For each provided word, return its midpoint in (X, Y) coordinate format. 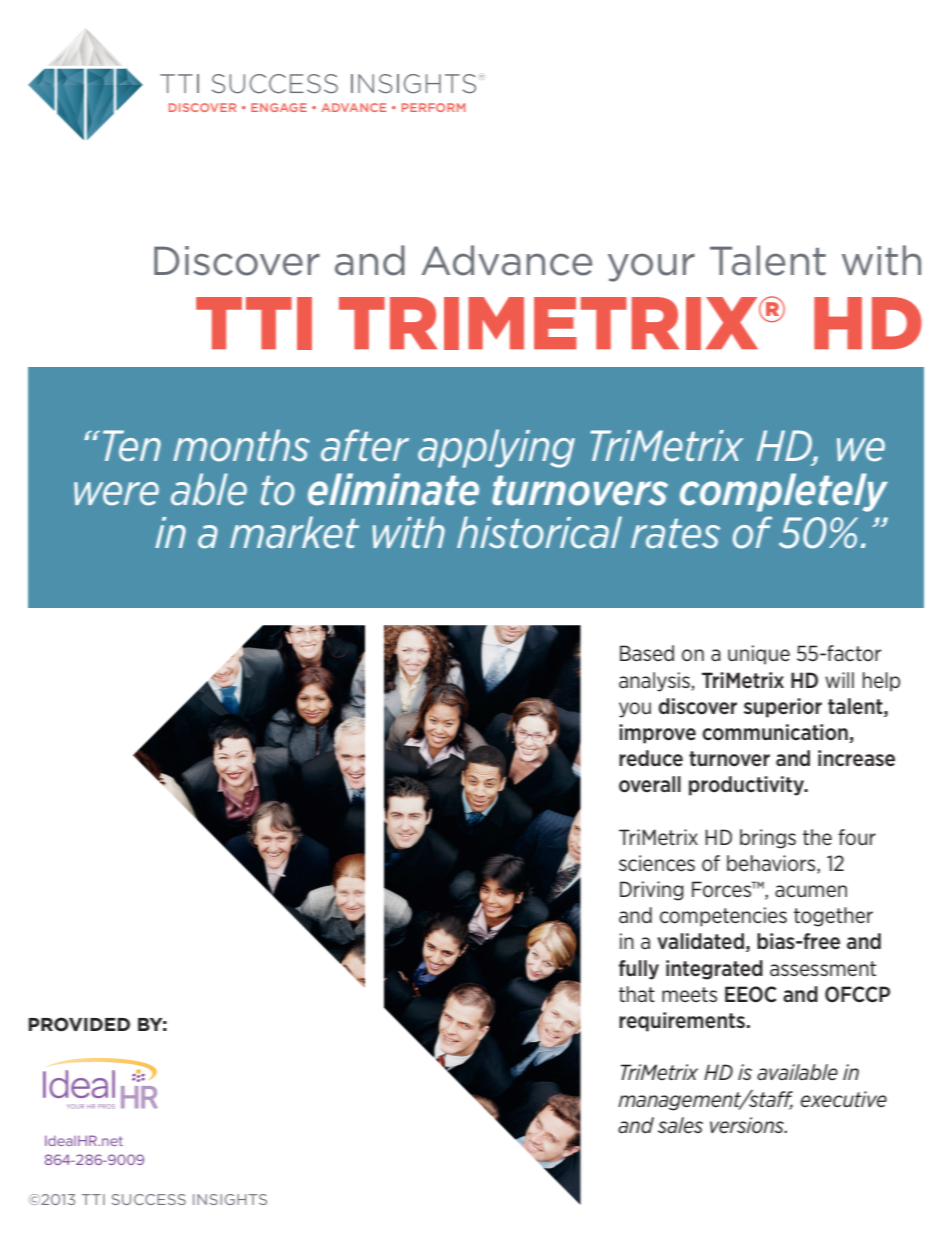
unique (759, 655)
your (651, 267)
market (294, 532)
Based (647, 653)
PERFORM (433, 107)
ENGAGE (279, 107)
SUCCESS (149, 1199)
